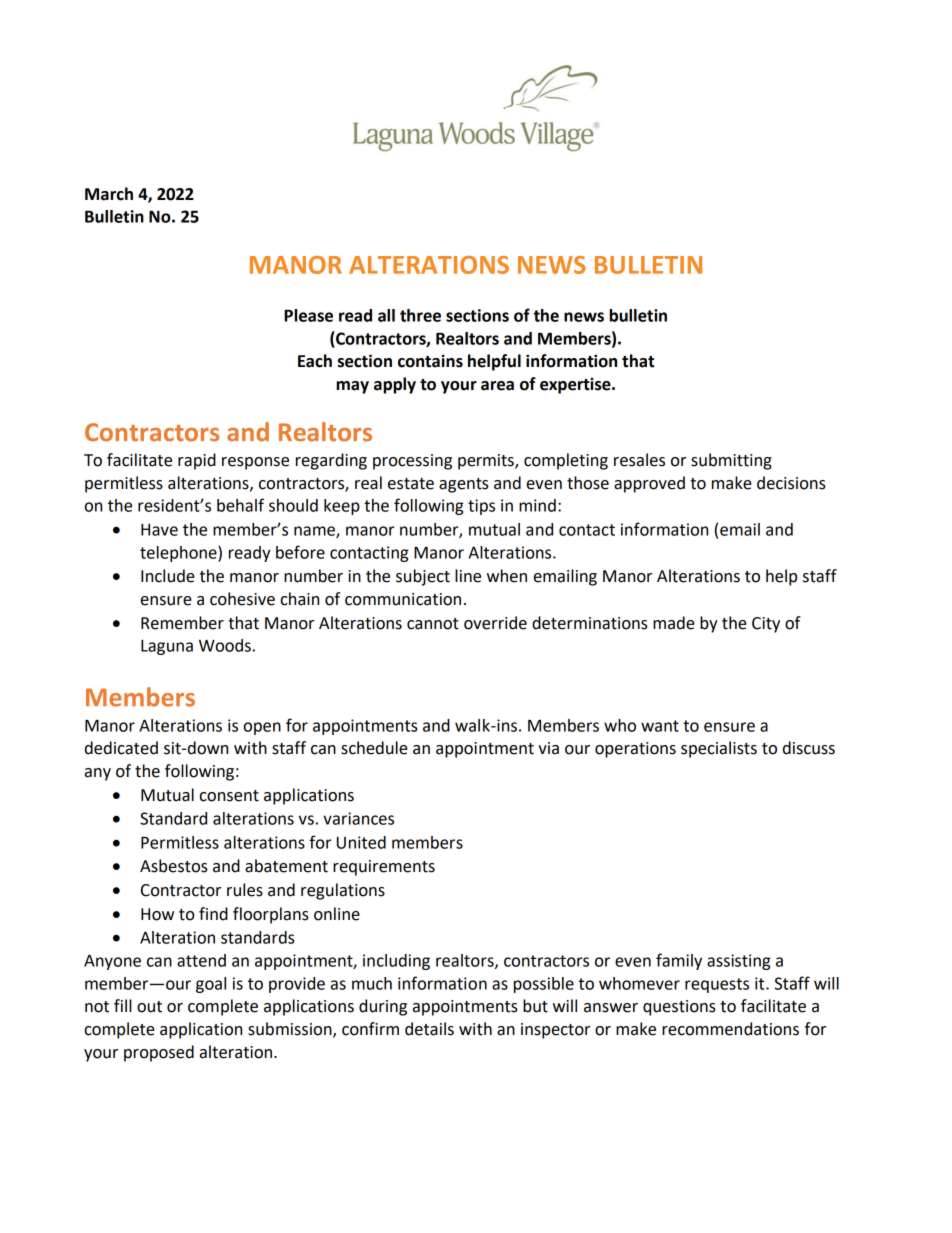  What do you see at coordinates (159, 1053) in the page?
I see `proposed` at bounding box center [159, 1053].
